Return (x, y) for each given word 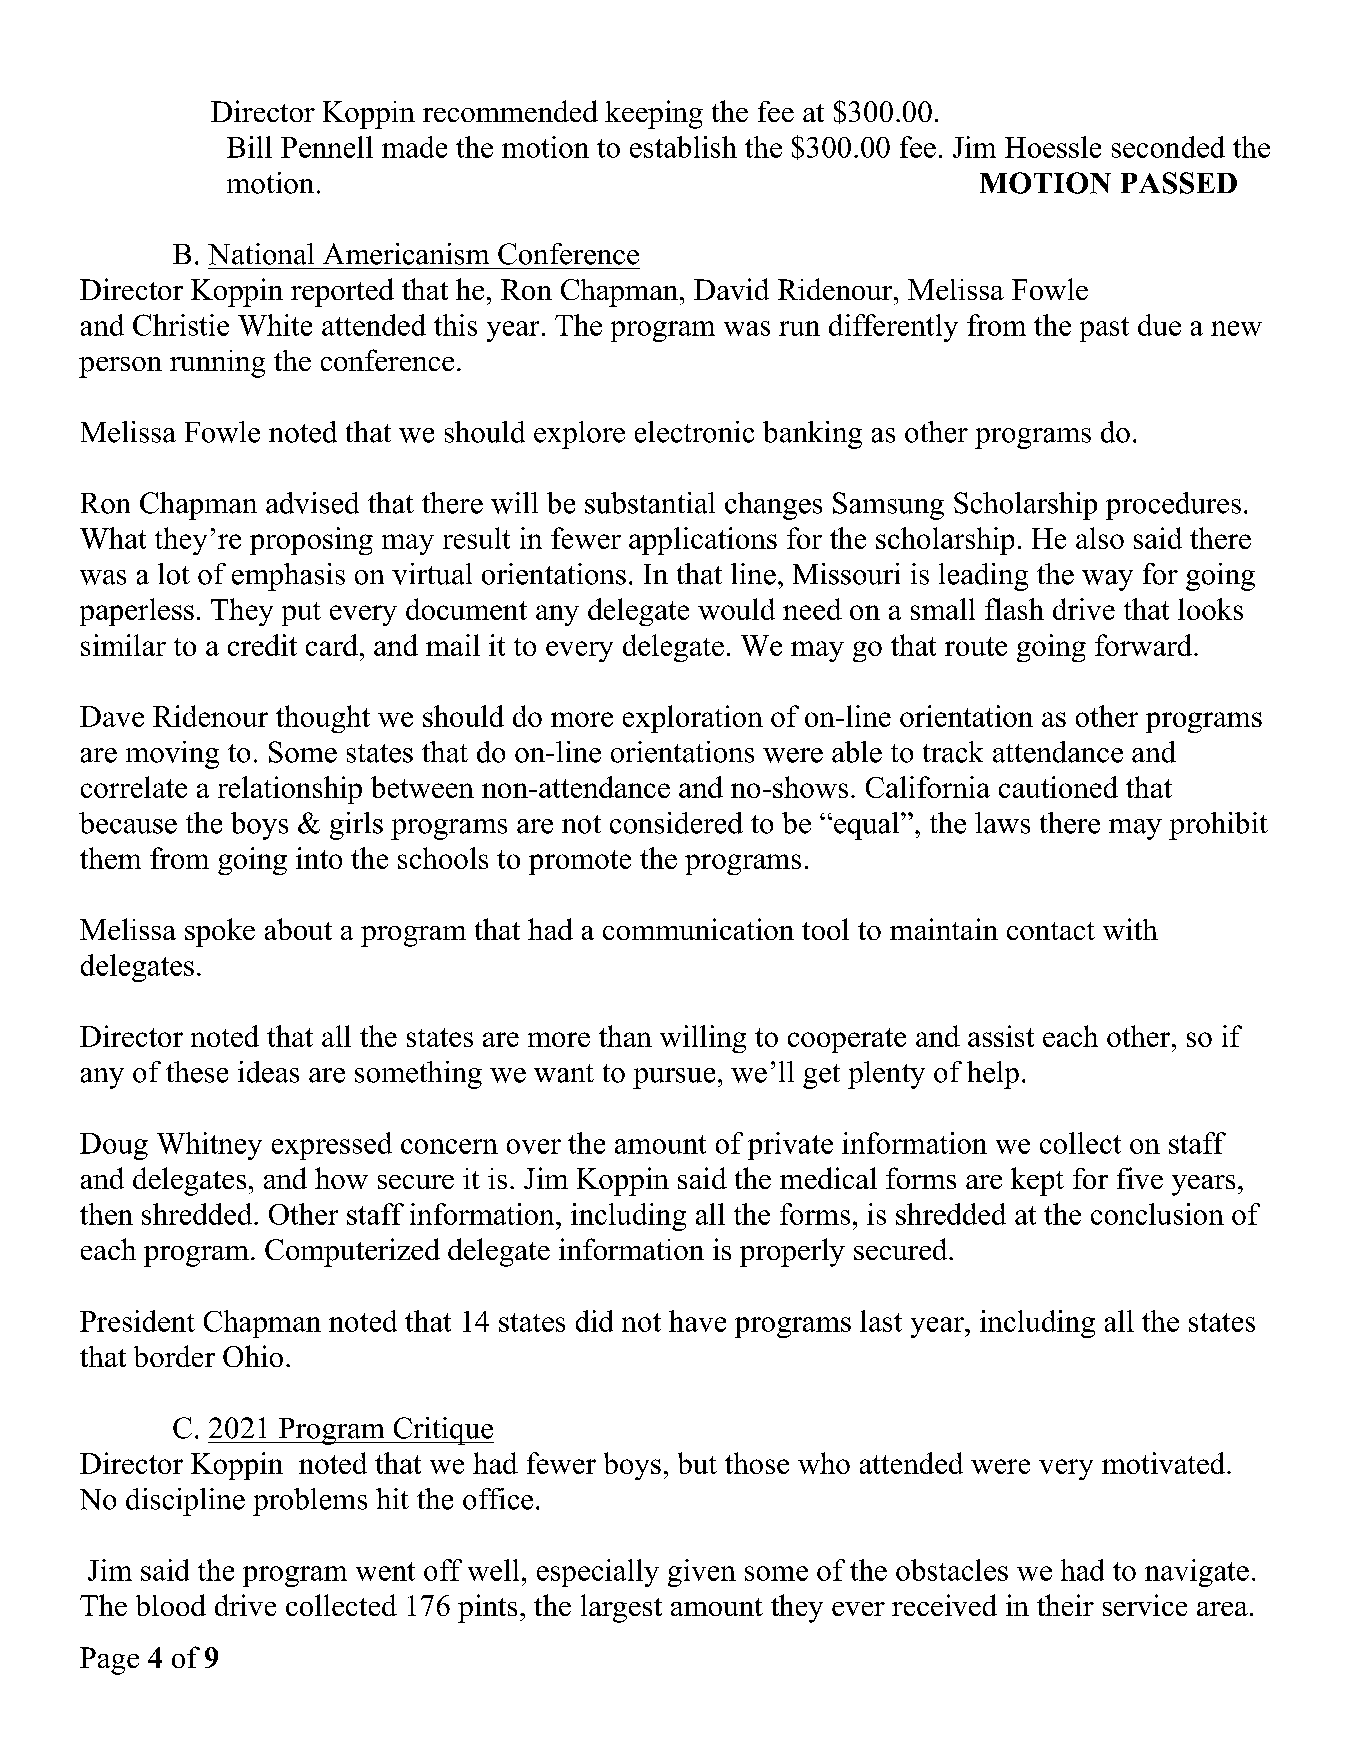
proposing (311, 541)
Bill (249, 147)
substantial (650, 503)
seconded (1168, 147)
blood (171, 1605)
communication (698, 929)
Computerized (352, 1252)
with (1130, 929)
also (1100, 538)
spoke (220, 932)
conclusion (1157, 1214)
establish (683, 147)
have (697, 1321)
